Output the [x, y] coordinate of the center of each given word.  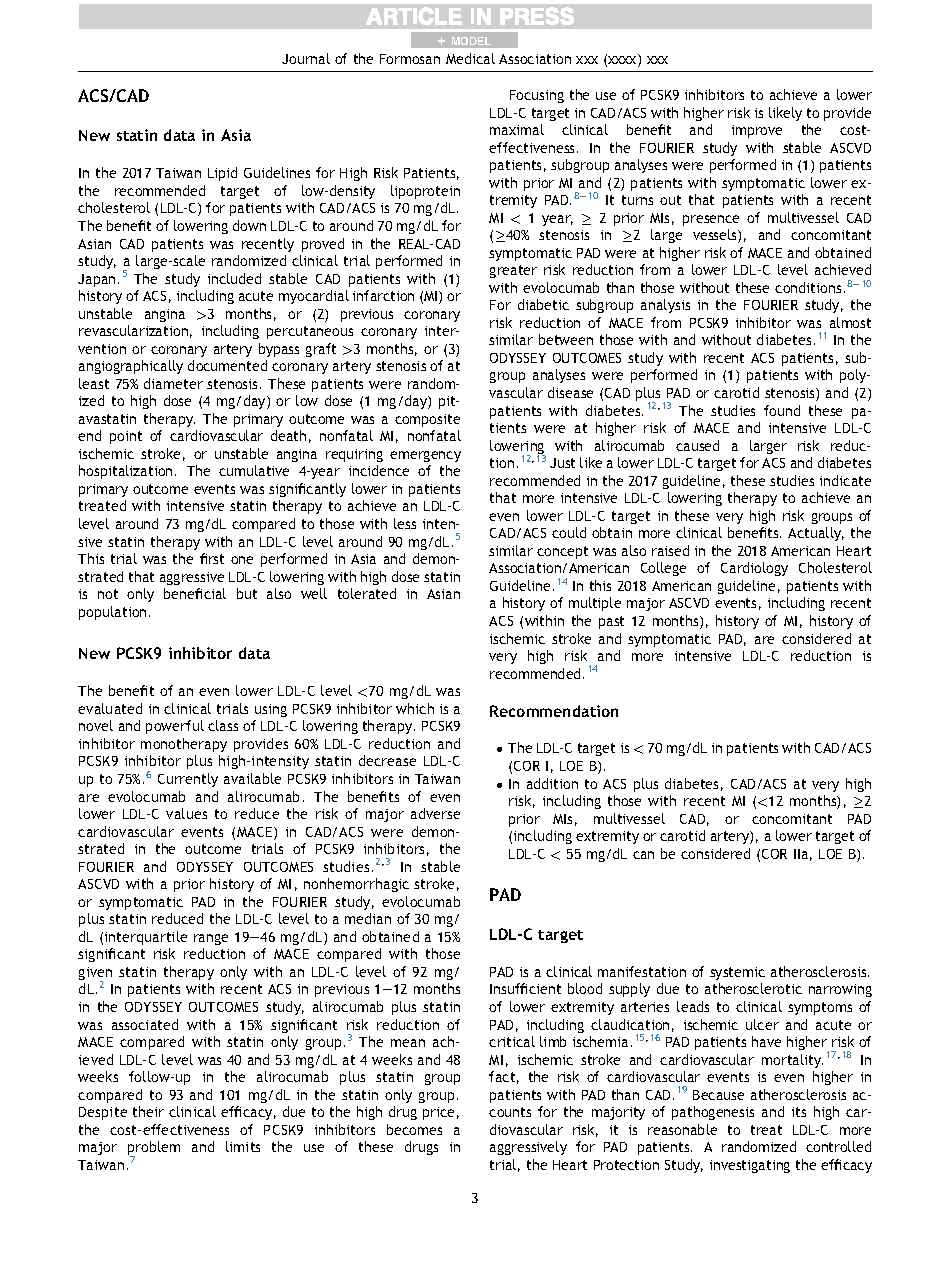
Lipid [222, 174]
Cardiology [754, 569]
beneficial [195, 593]
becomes [414, 1129]
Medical [470, 58]
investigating [750, 1166]
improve [757, 131]
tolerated [367, 593]
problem [154, 1149]
